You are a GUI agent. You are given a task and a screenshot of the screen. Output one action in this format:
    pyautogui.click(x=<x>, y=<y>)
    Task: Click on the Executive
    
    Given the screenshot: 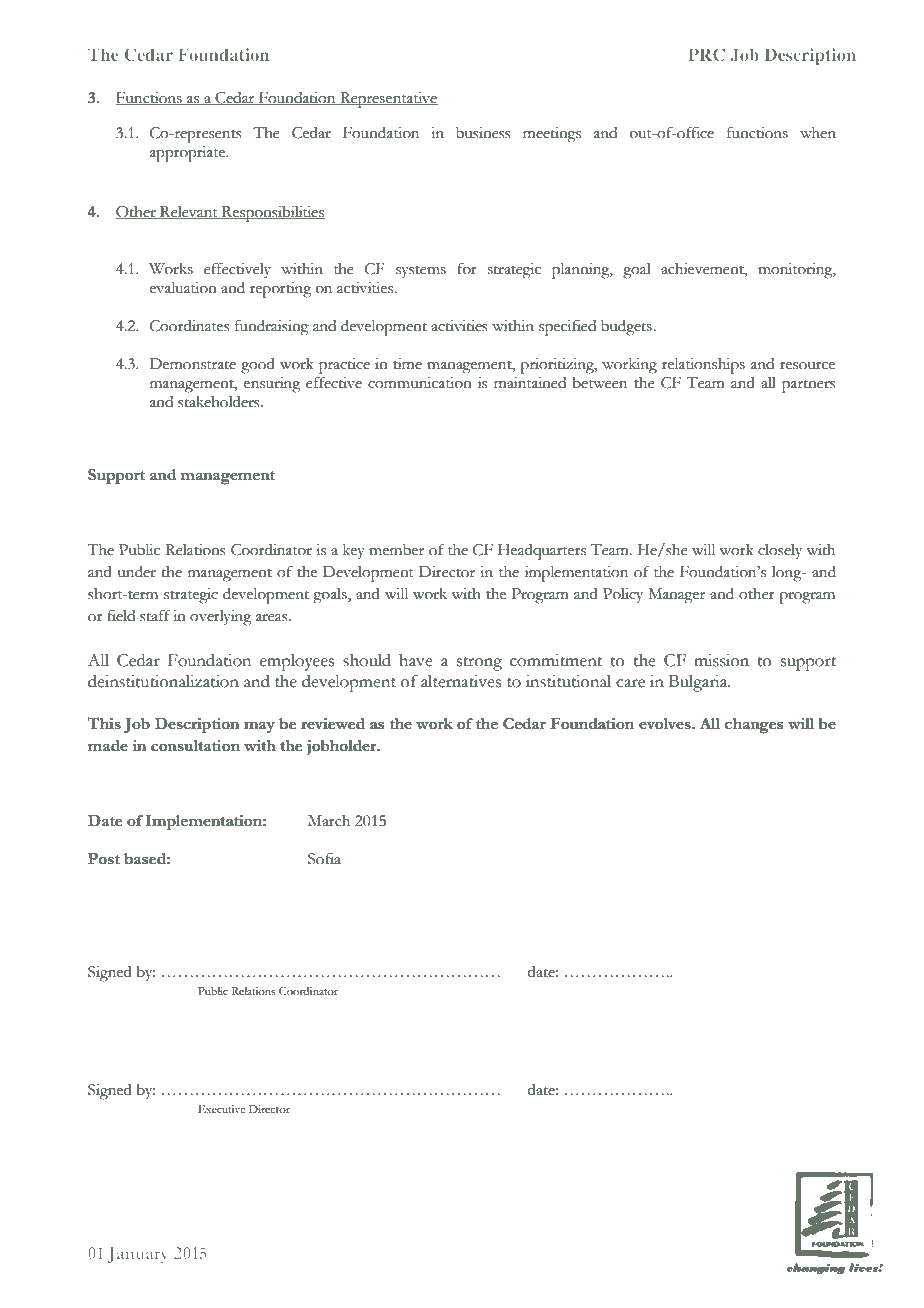 What is the action you would take?
    pyautogui.click(x=221, y=1109)
